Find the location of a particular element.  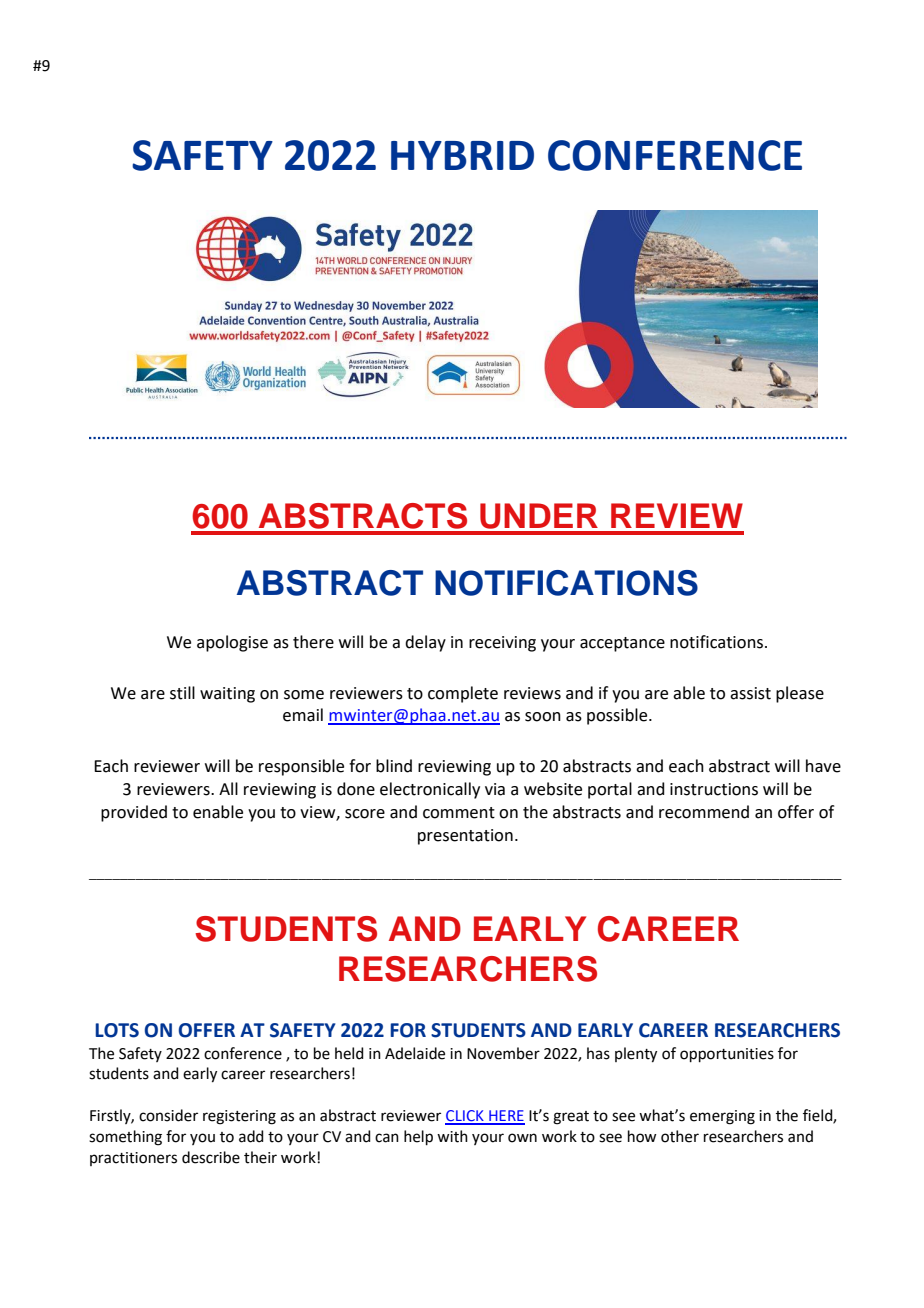

HYBRID is located at coordinates (462, 155).
